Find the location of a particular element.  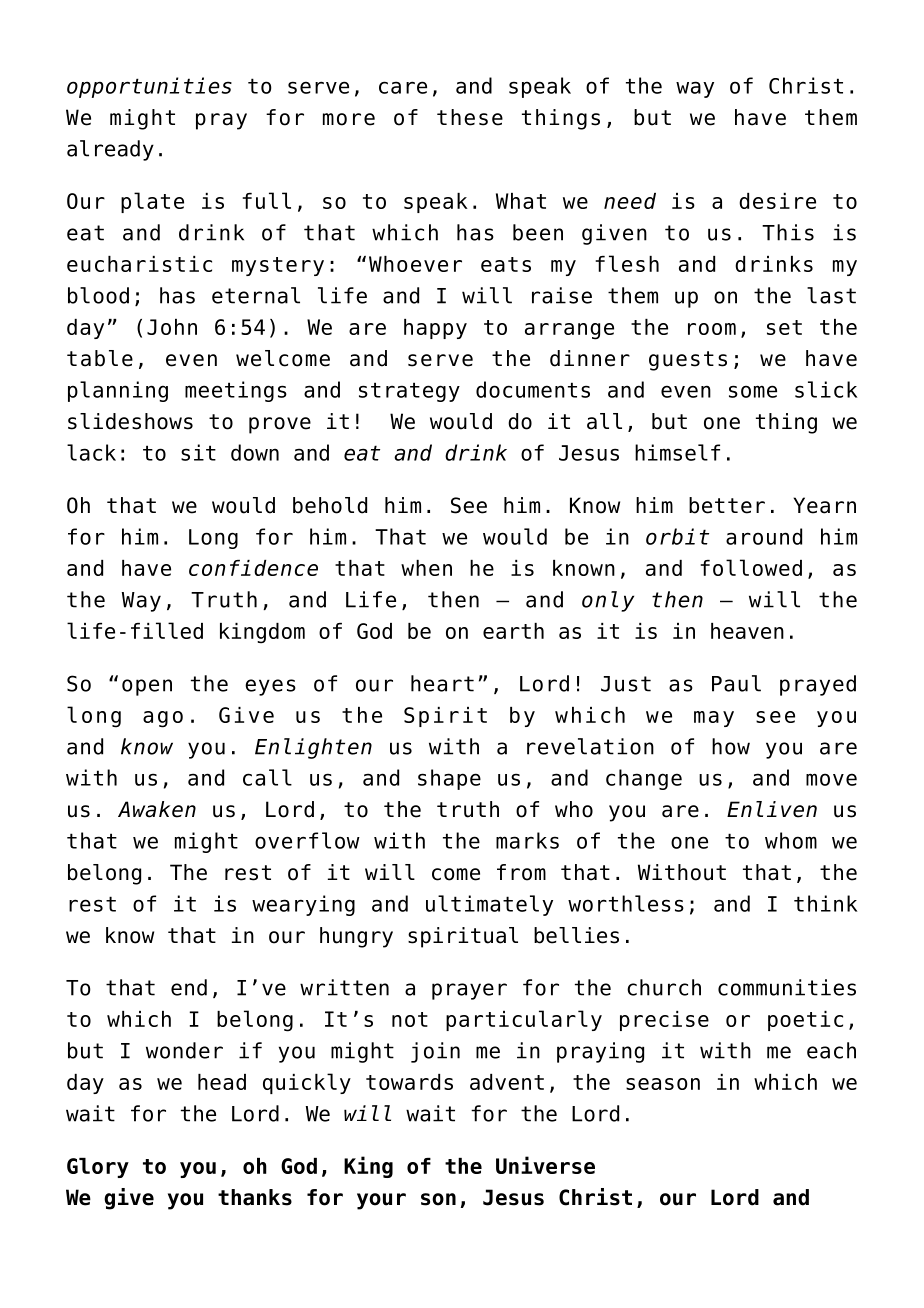

meetings is located at coordinates (236, 391).
